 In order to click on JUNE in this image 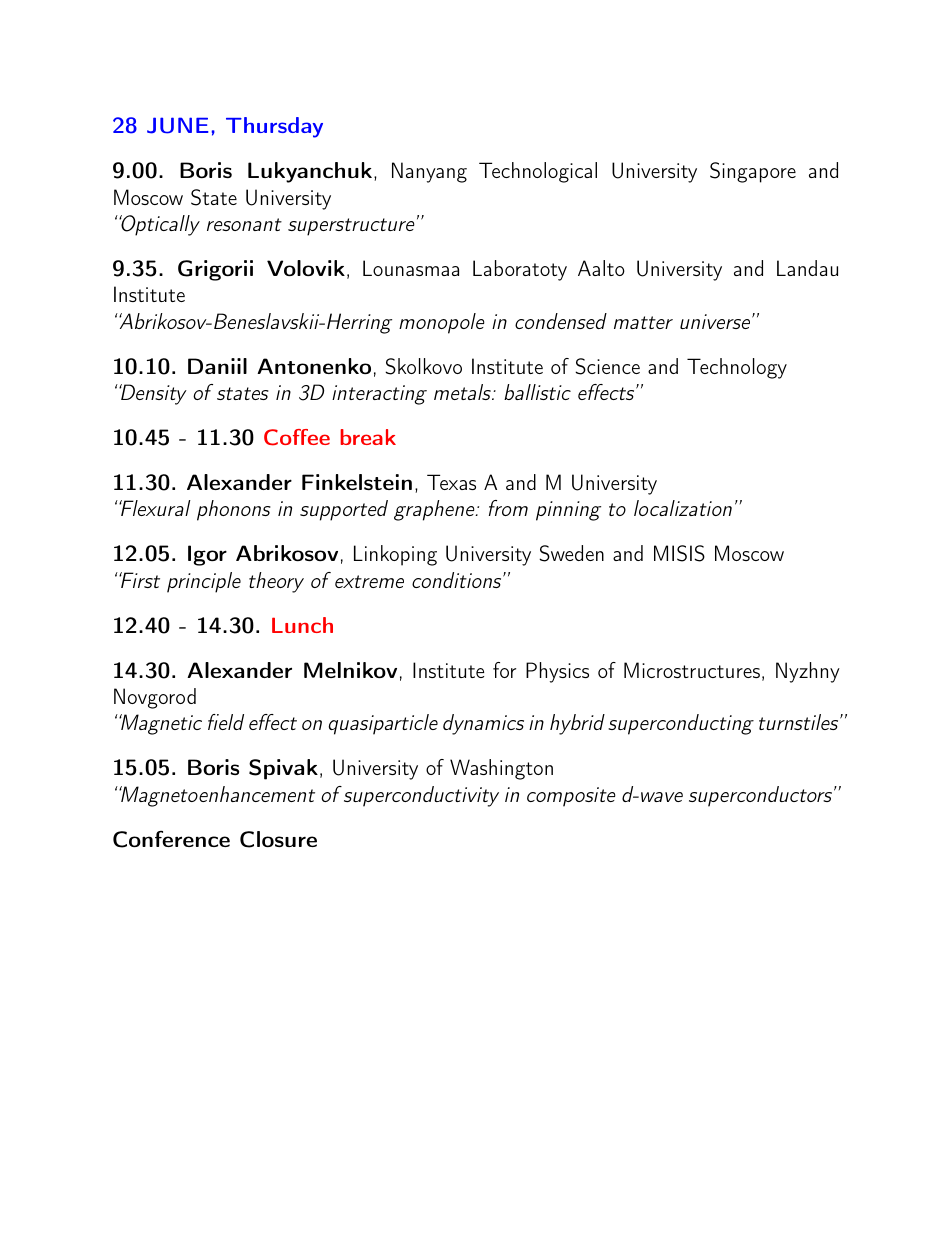, I will do `click(178, 125)`.
